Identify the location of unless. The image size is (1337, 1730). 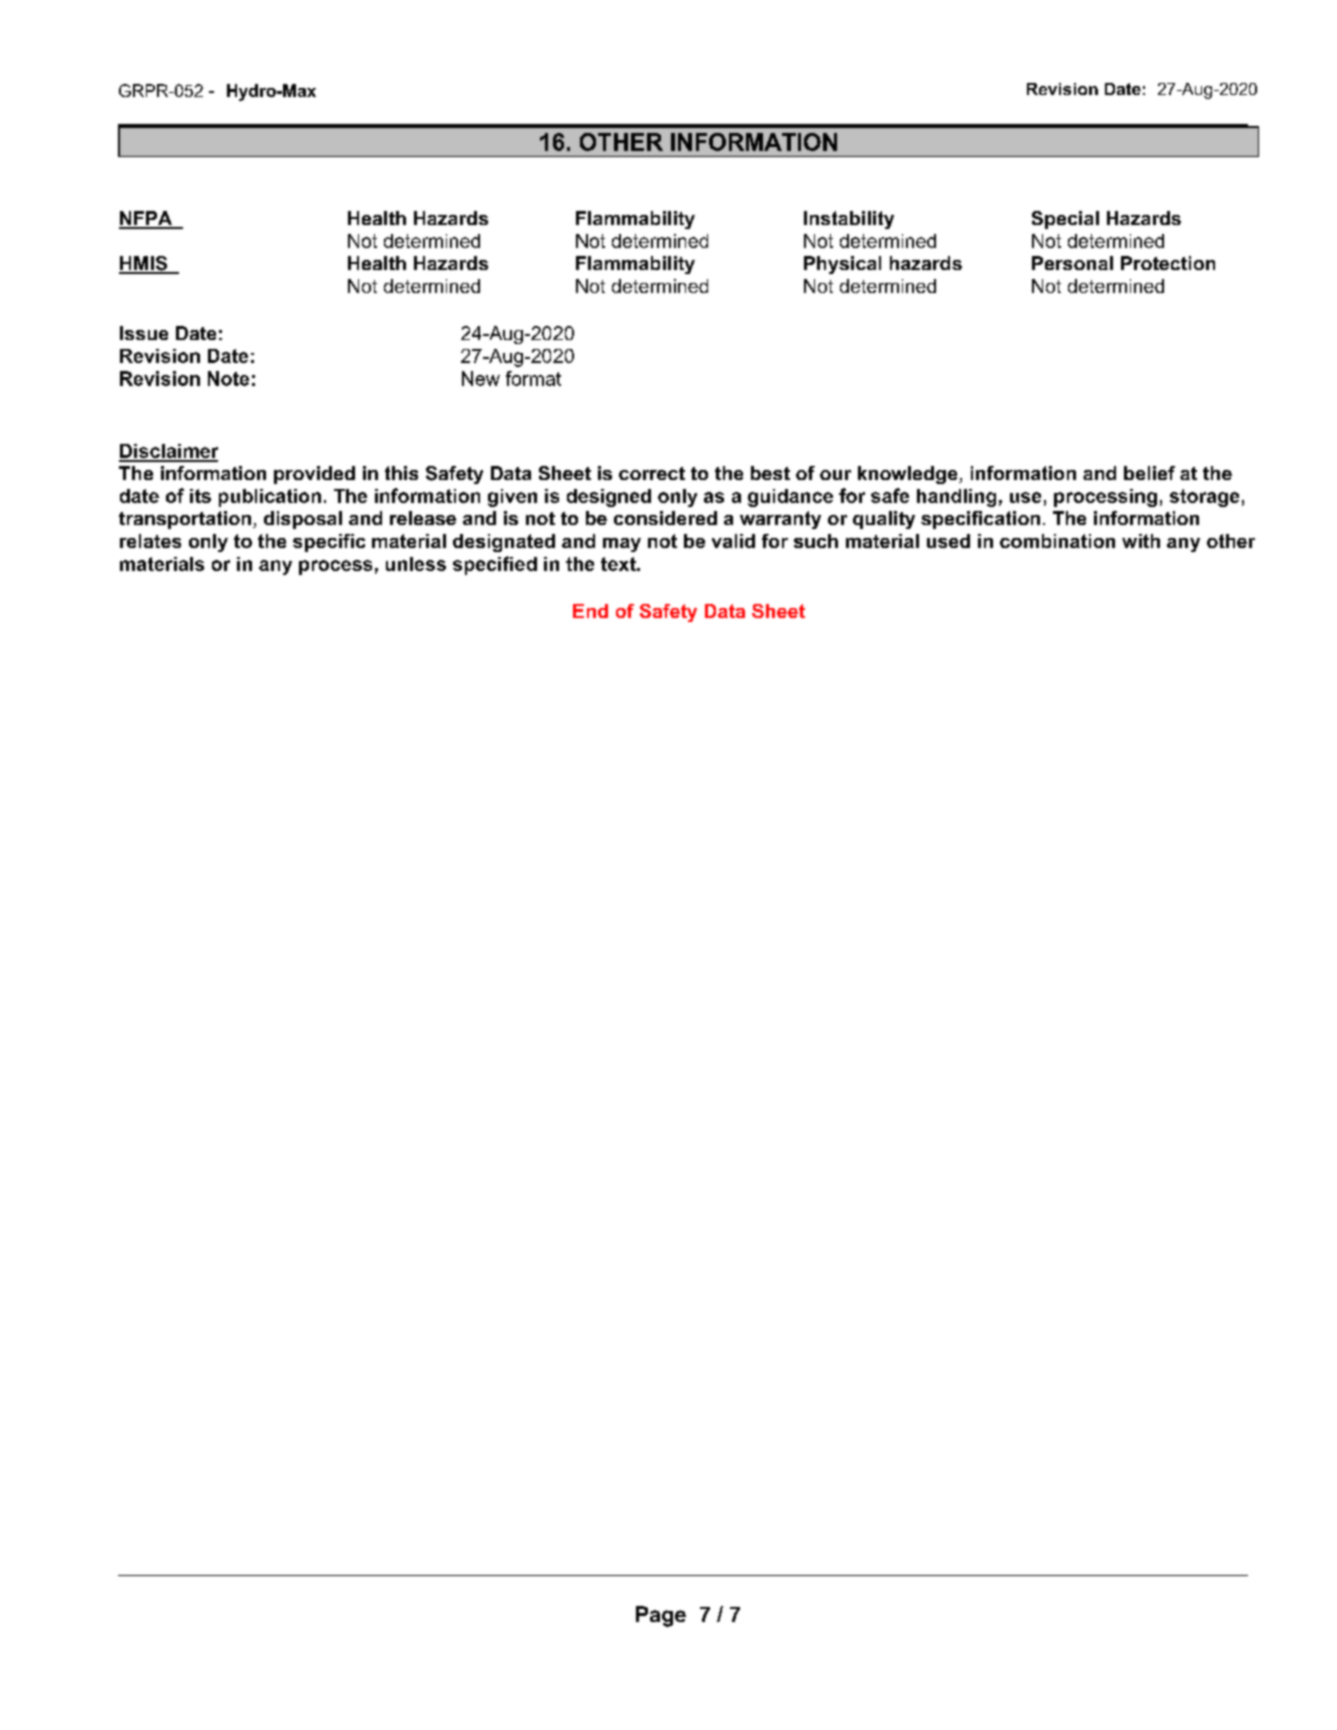
(416, 564).
